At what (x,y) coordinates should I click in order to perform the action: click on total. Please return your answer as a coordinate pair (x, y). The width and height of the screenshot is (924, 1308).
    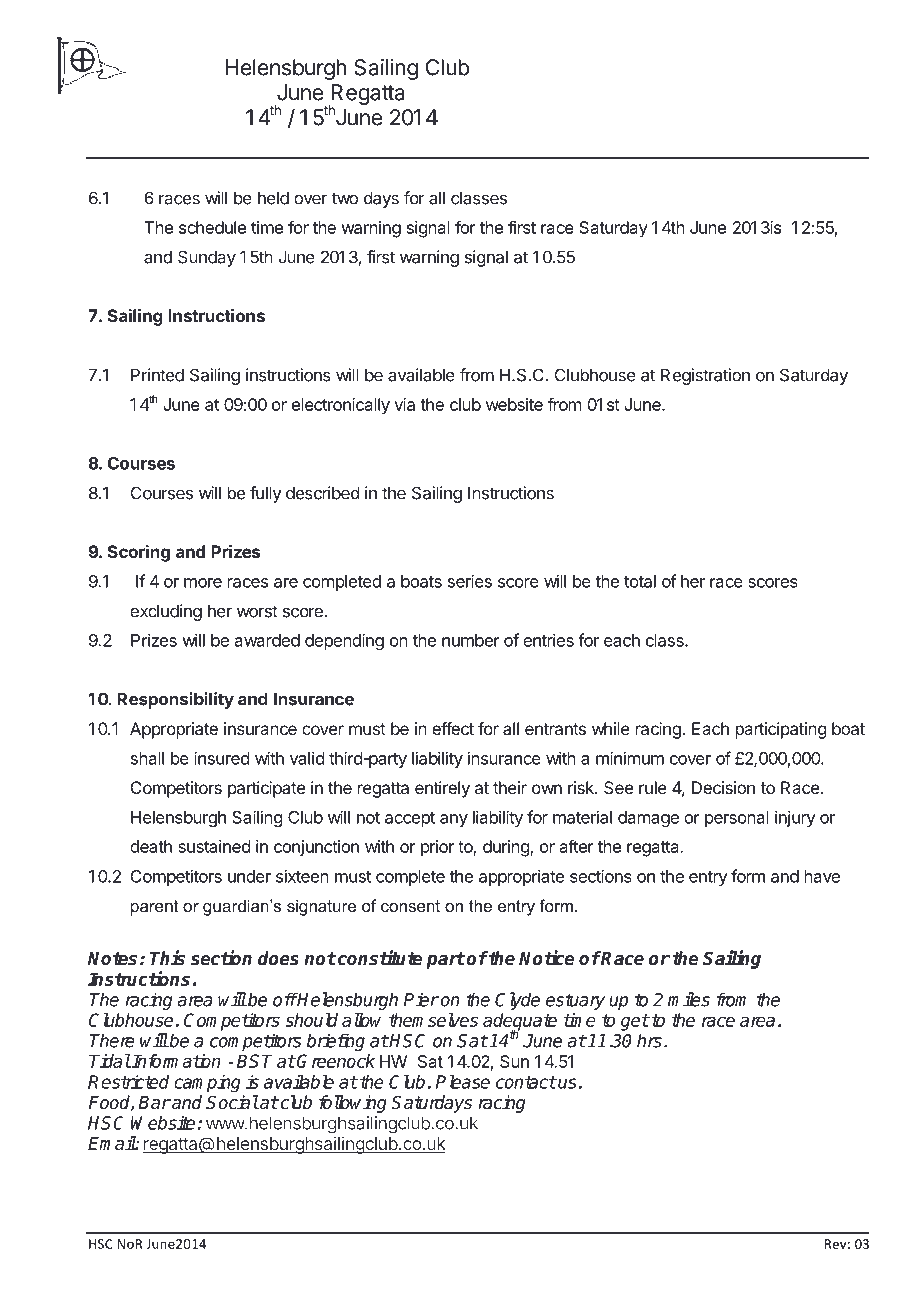
    Looking at the image, I should click on (640, 581).
